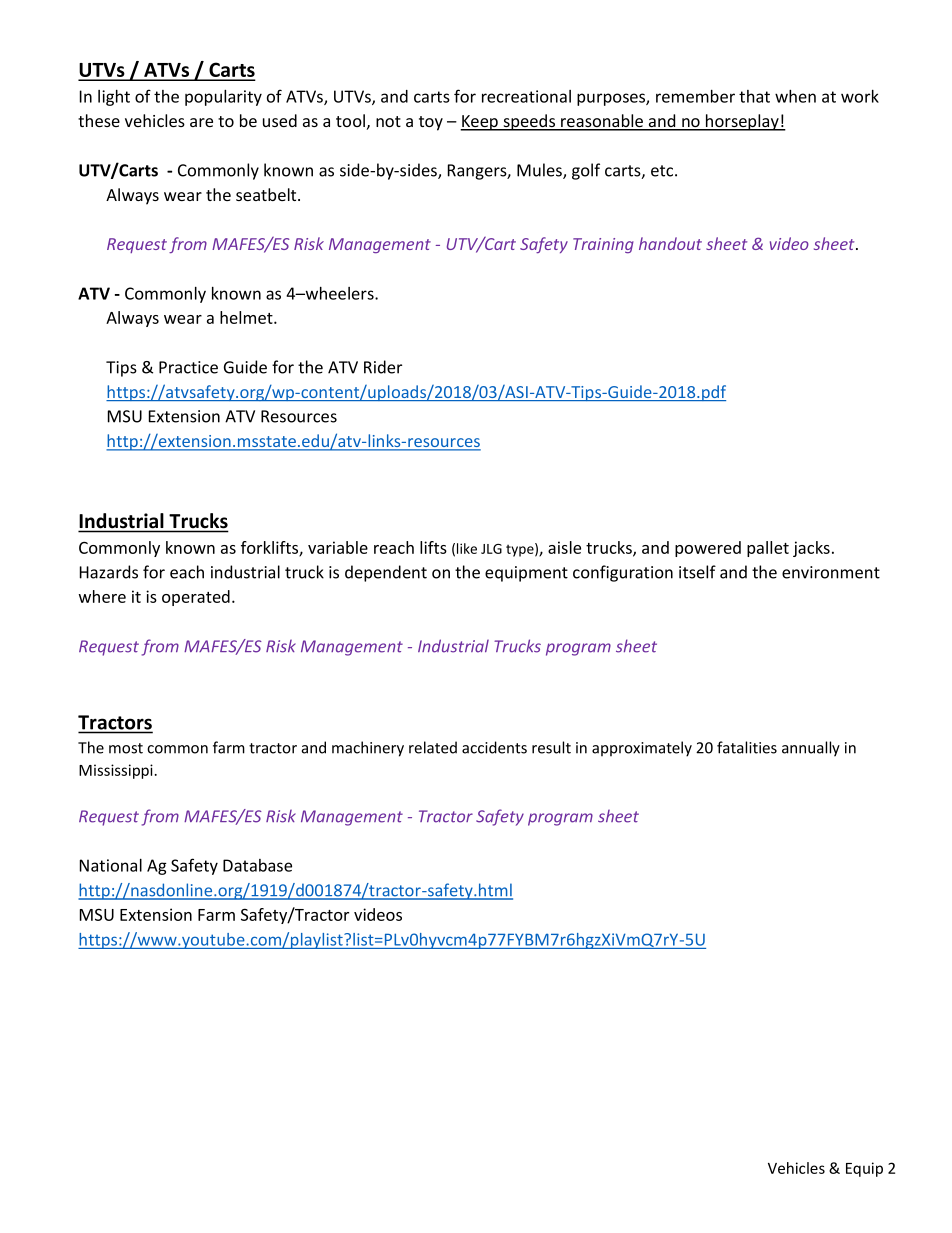 This document has width=952, height=1233. I want to click on are, so click(201, 122).
